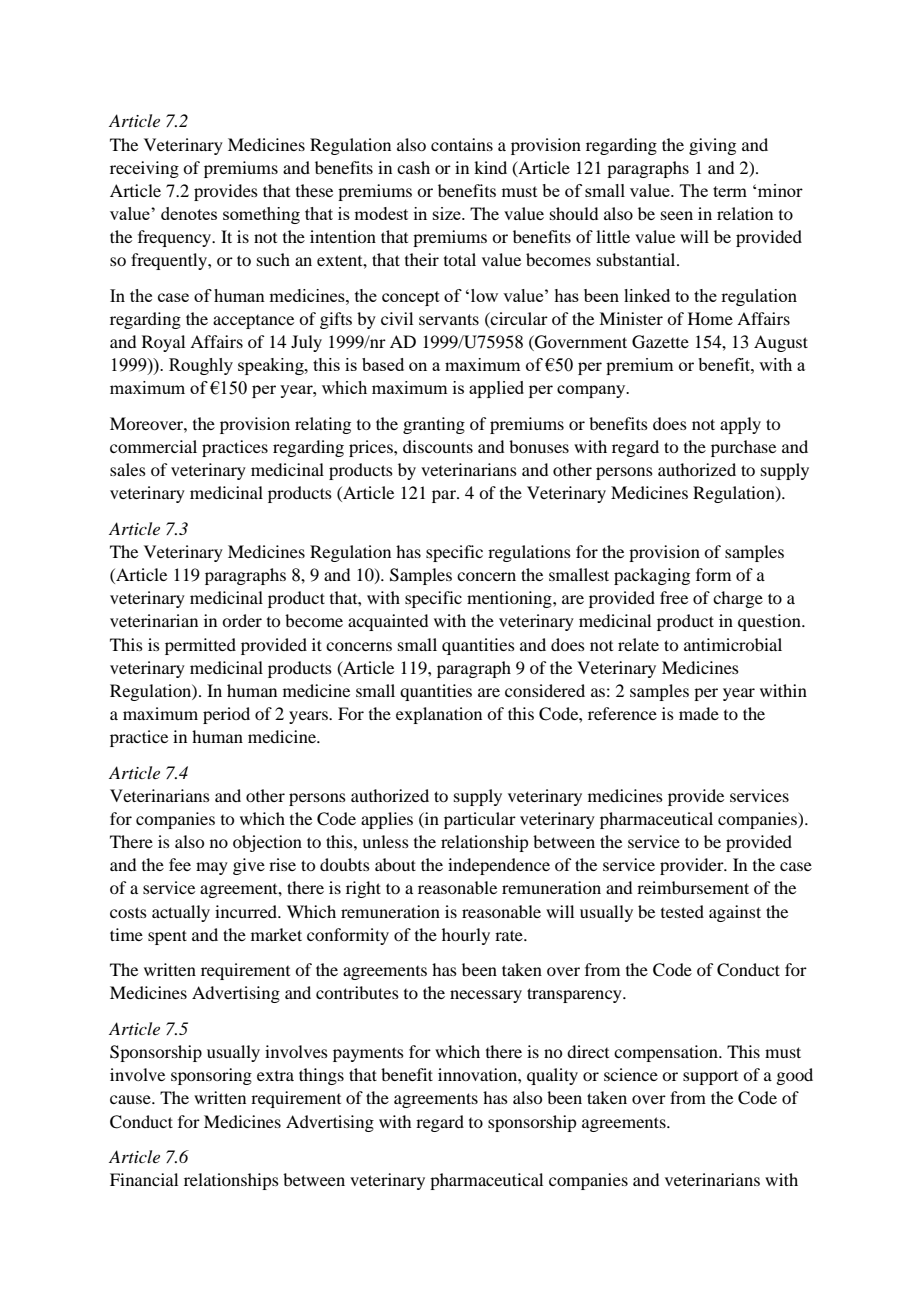 The image size is (924, 1308). What do you see at coordinates (552, 1076) in the screenshot?
I see `quality` at bounding box center [552, 1076].
